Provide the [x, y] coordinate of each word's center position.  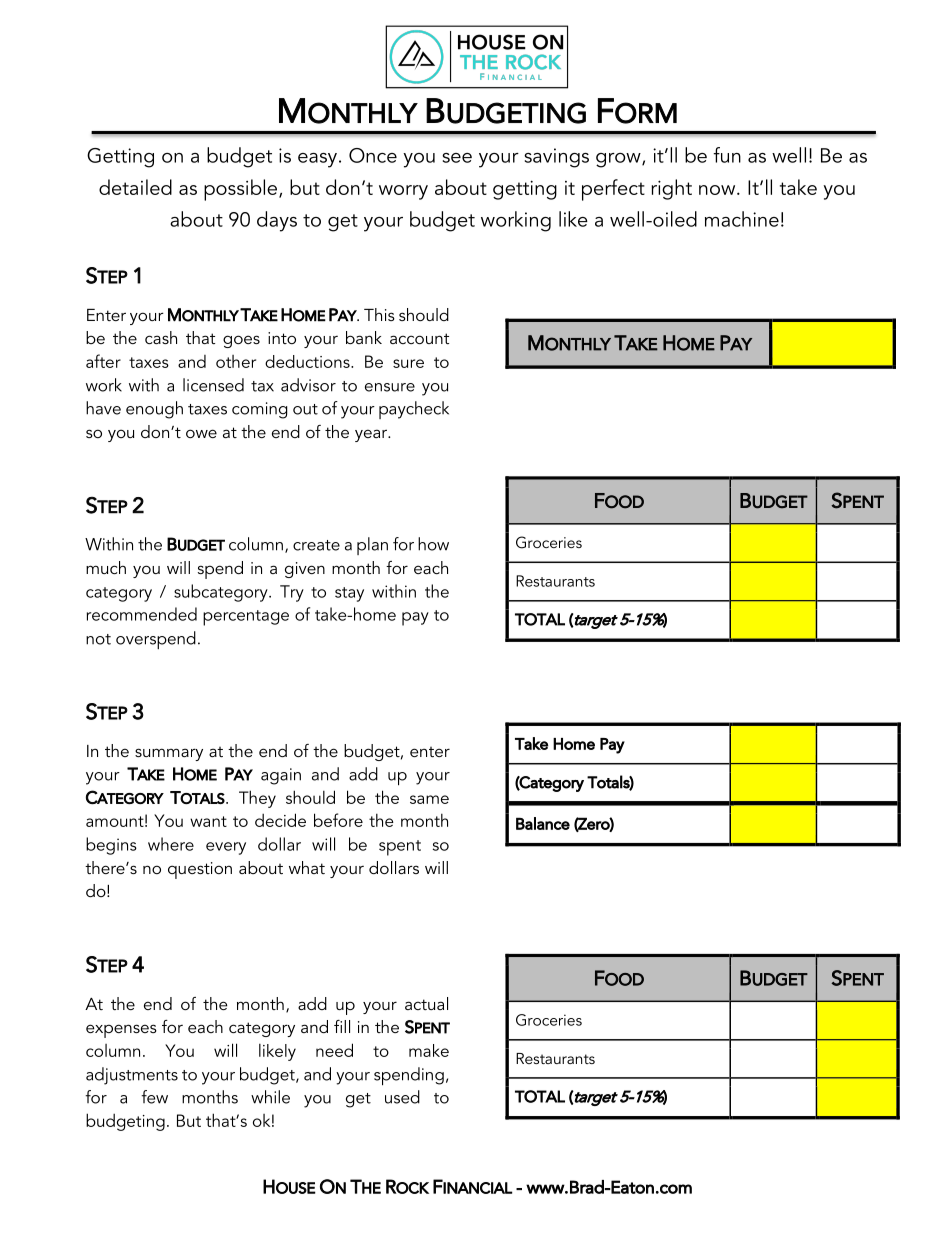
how [433, 544]
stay [349, 594]
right [671, 189]
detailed [135, 187]
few [154, 1097]
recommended [142, 614]
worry [403, 192]
